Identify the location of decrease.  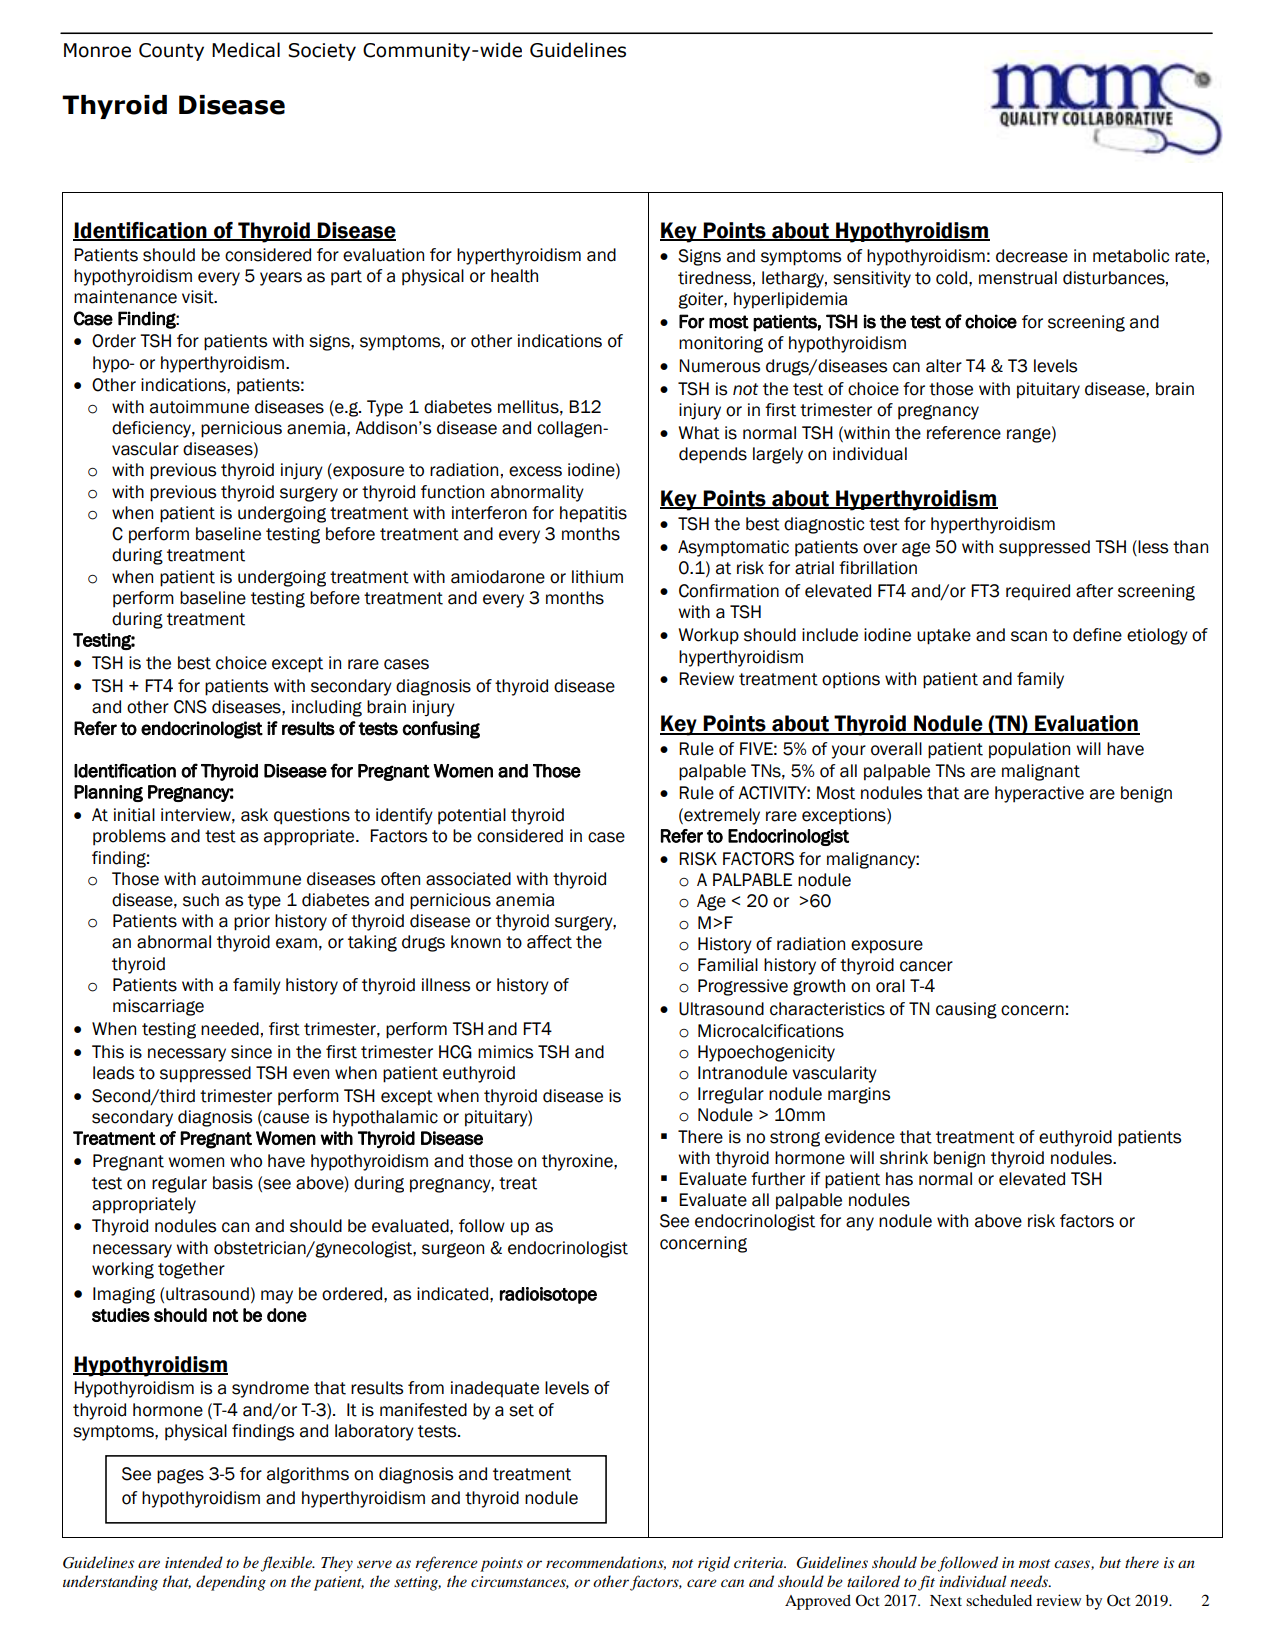
(1032, 256).
